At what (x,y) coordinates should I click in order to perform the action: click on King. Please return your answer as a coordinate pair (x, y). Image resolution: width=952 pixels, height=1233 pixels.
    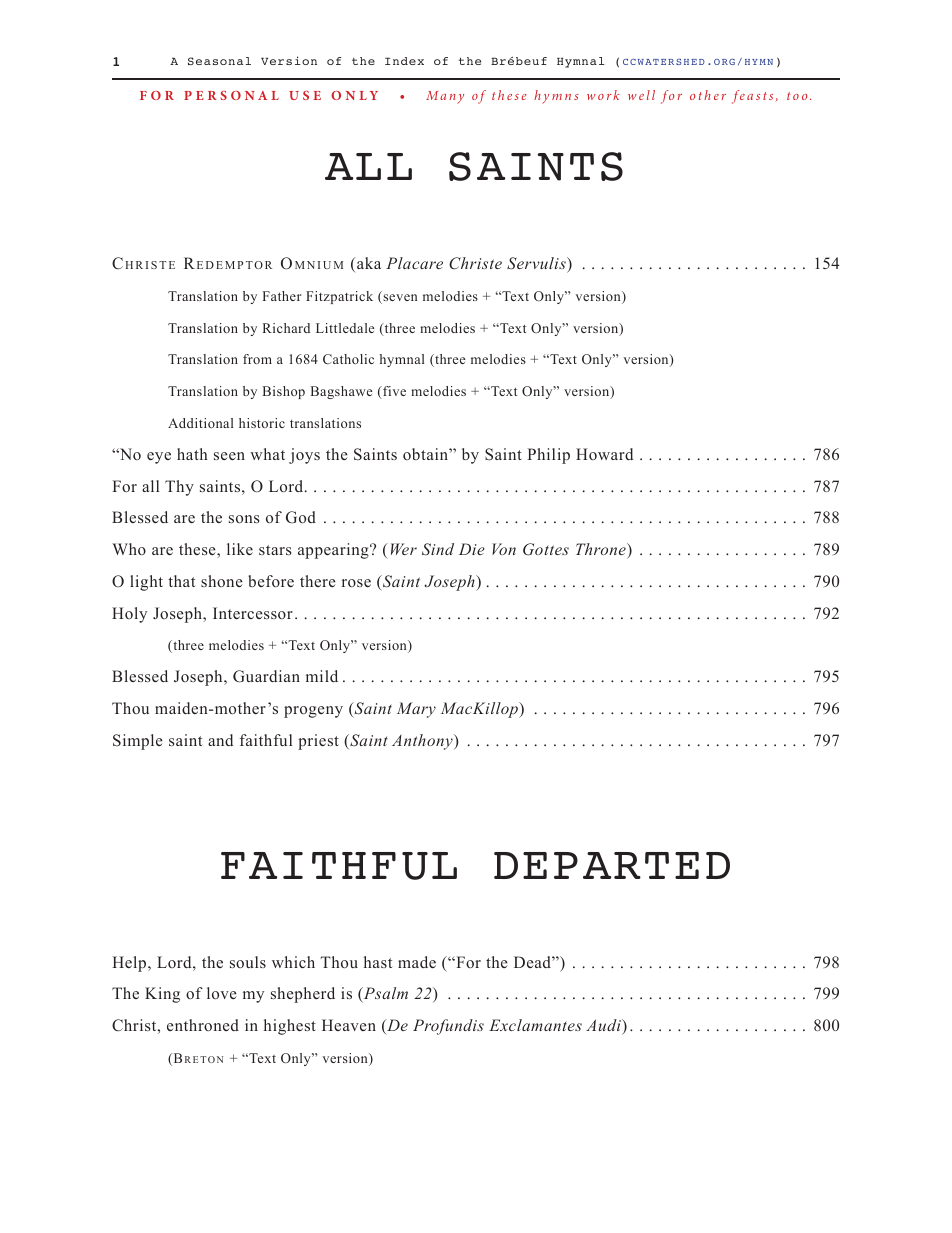
    Looking at the image, I should click on (162, 995).
